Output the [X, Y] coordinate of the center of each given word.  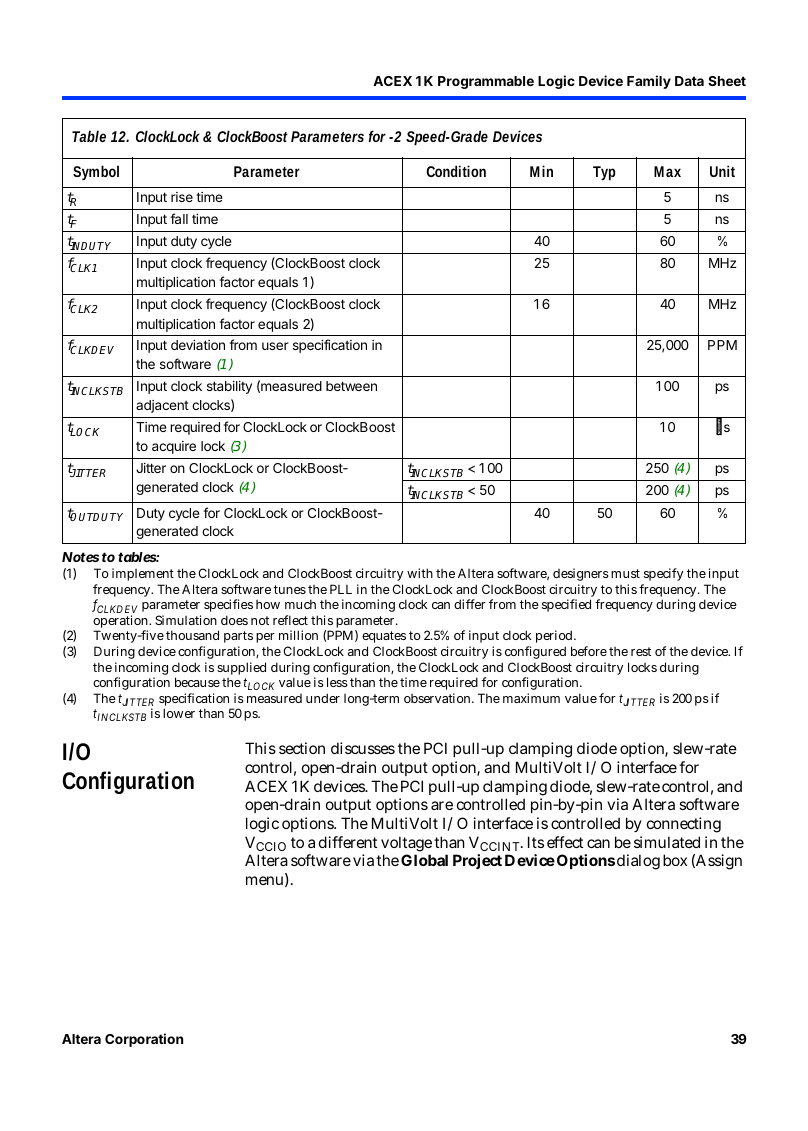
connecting [684, 825]
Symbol [96, 172]
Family [649, 82]
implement [143, 574]
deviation [198, 345]
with [420, 573]
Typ [604, 173]
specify [662, 576]
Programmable [486, 82]
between [351, 386]
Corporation [144, 1040]
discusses [363, 748]
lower [179, 713]
